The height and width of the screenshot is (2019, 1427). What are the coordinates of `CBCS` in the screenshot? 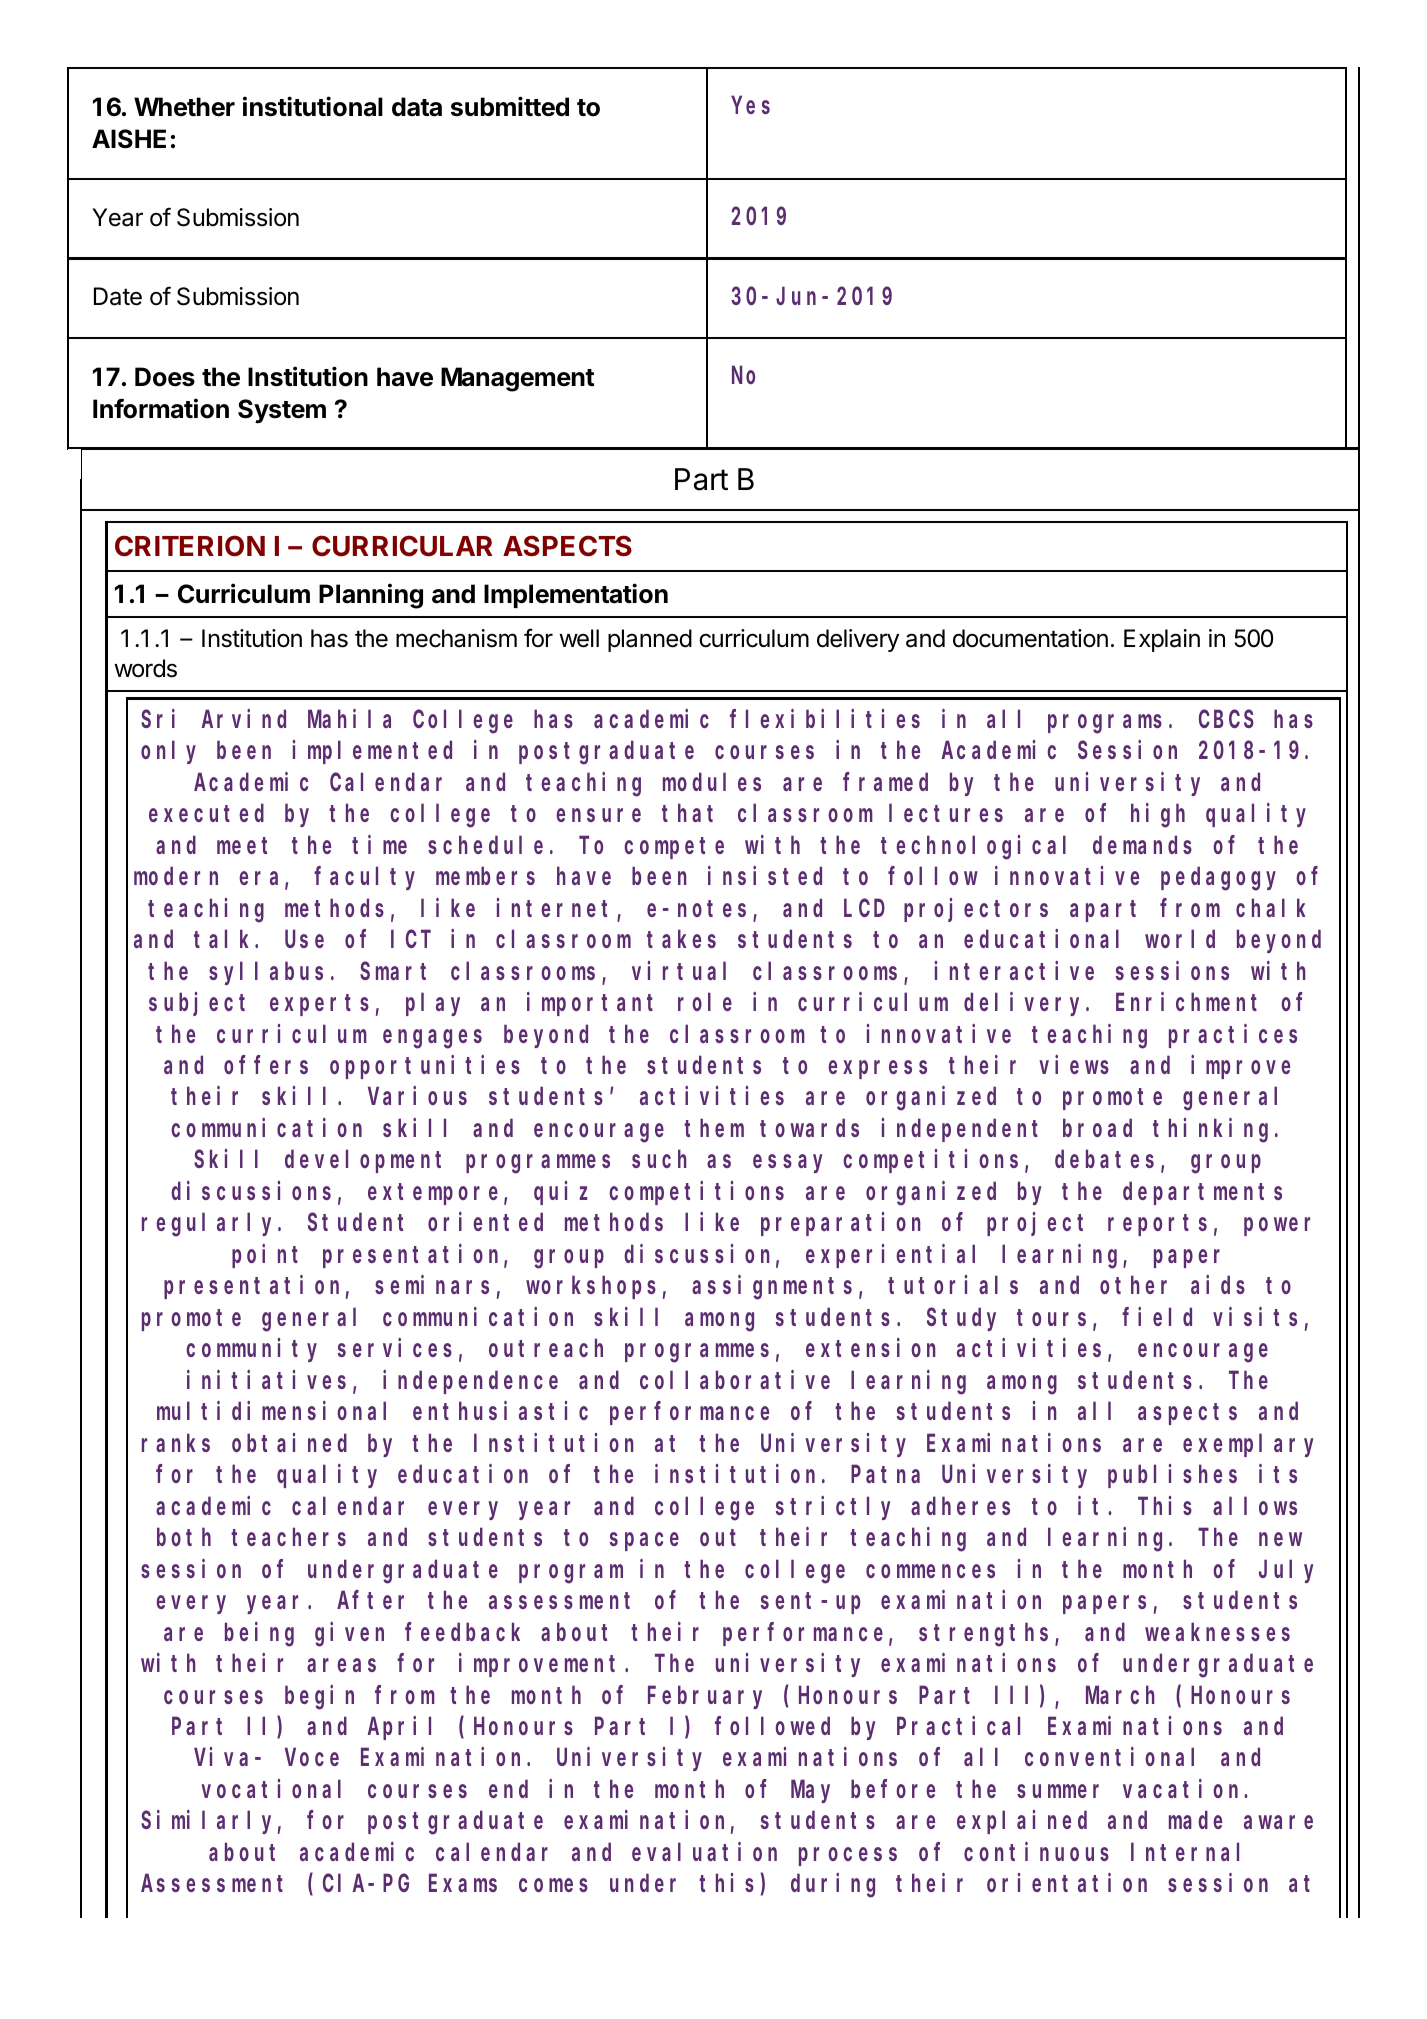 It's located at (1226, 719).
